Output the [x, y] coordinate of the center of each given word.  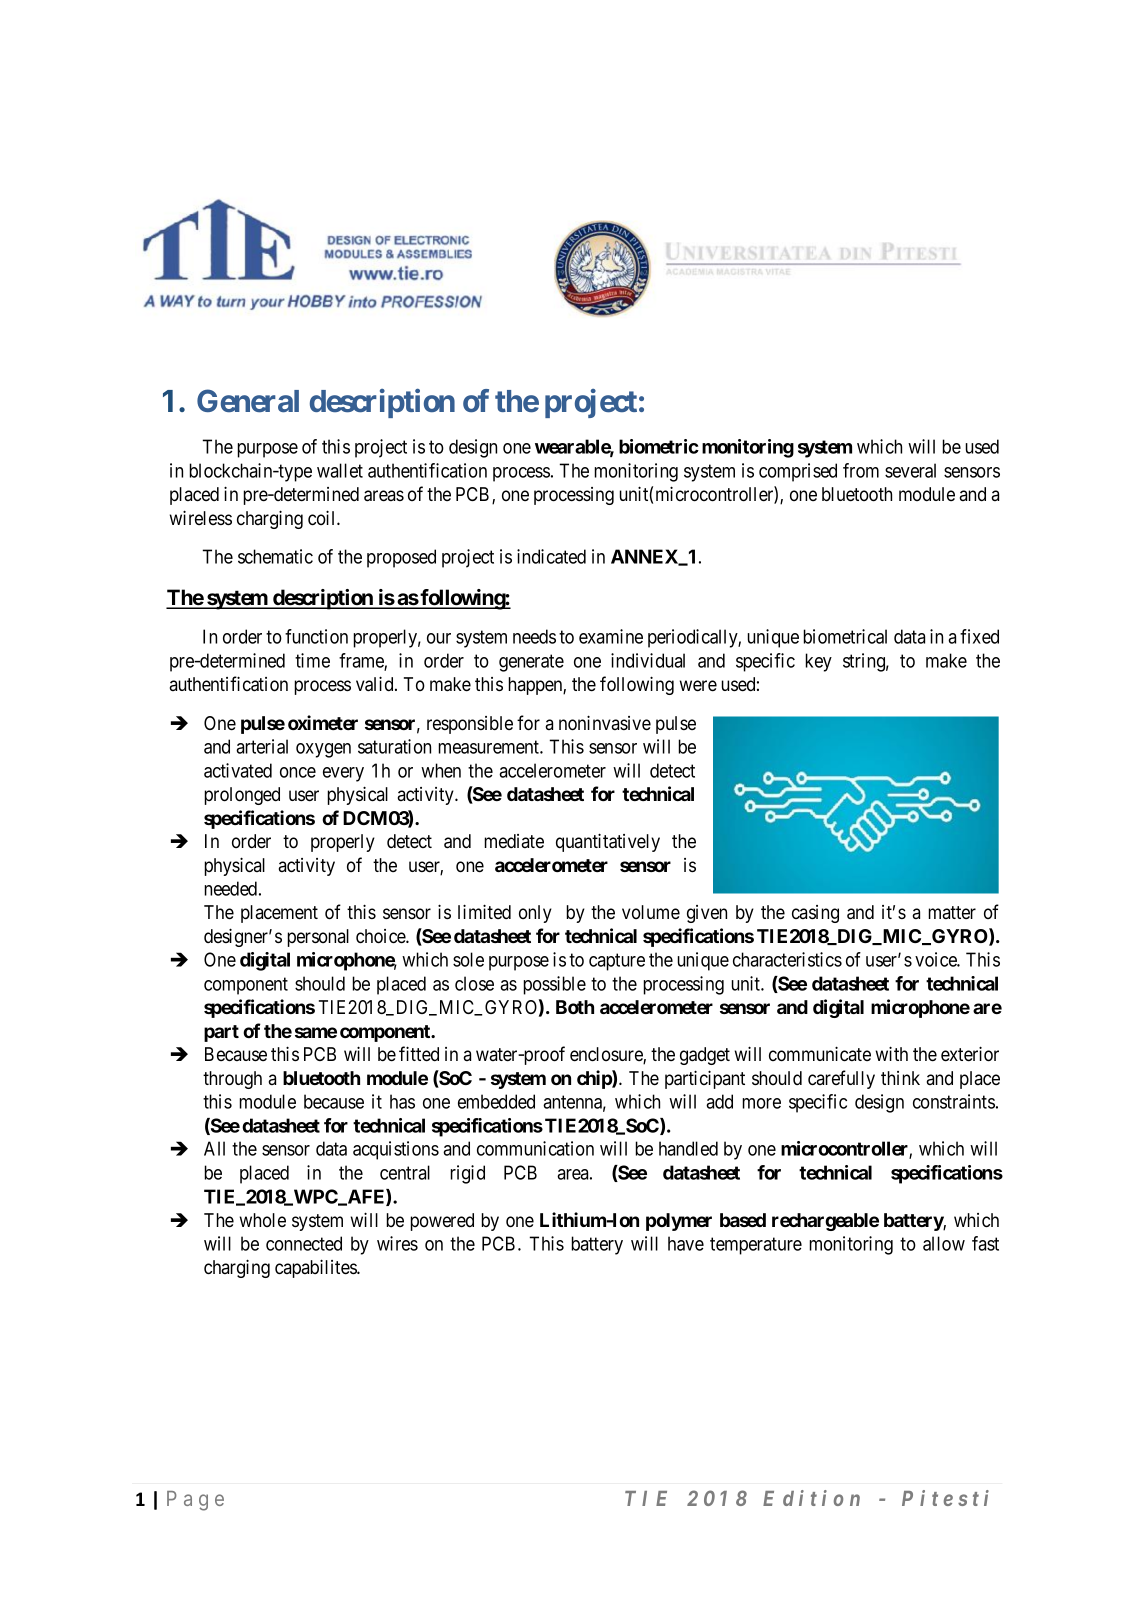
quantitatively [608, 842]
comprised [798, 472]
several [910, 470]
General [248, 401]
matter [952, 912]
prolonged [242, 796]
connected [304, 1243]
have [686, 1243]
